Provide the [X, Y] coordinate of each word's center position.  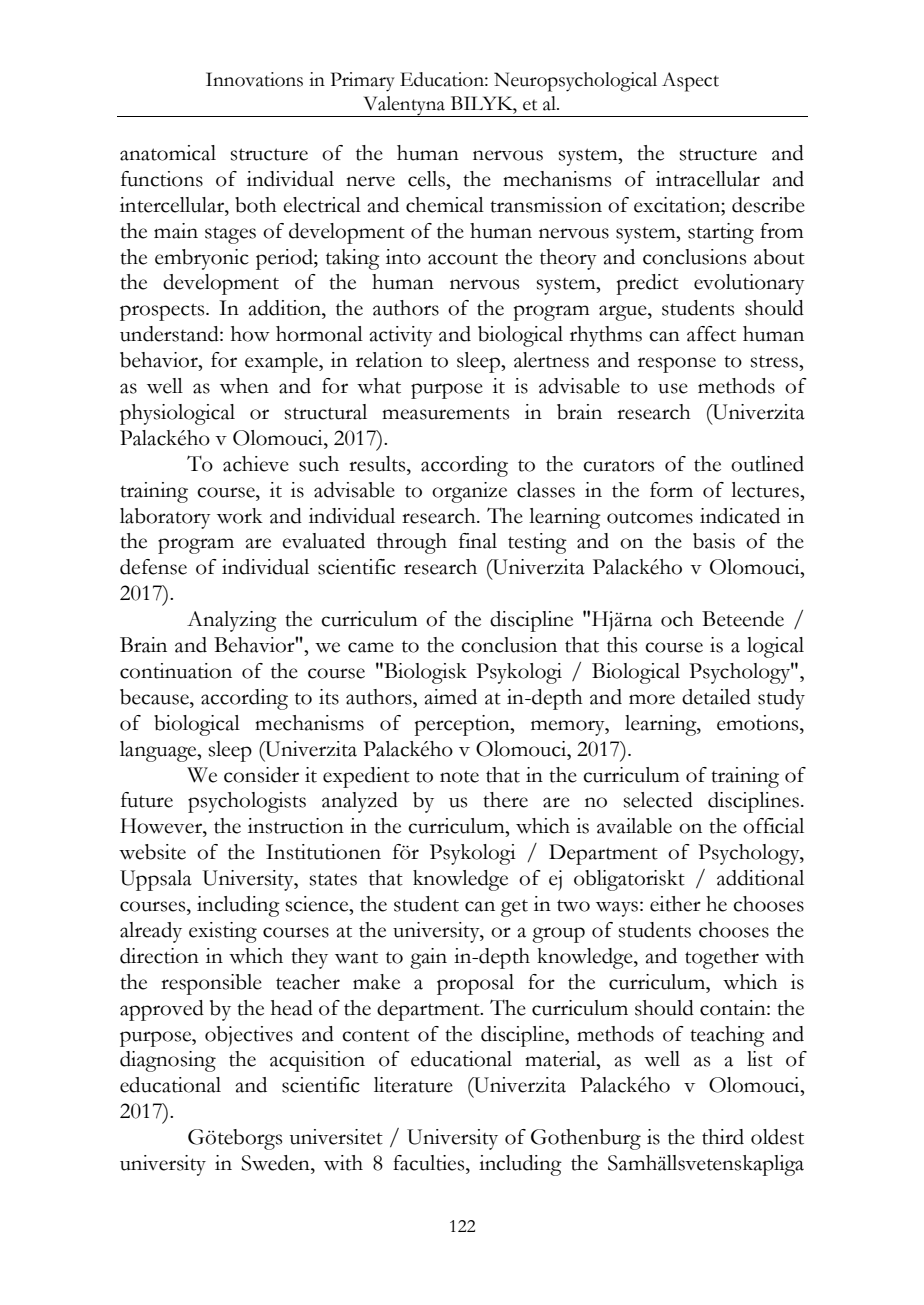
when [244, 386]
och [677, 619]
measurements [445, 414]
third [723, 1137]
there [505, 800]
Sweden [277, 1163]
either [675, 904]
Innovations [254, 79]
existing [223, 932]
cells [427, 179]
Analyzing [232, 621]
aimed [450, 697]
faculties [430, 1163]
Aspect [690, 82]
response [677, 365]
